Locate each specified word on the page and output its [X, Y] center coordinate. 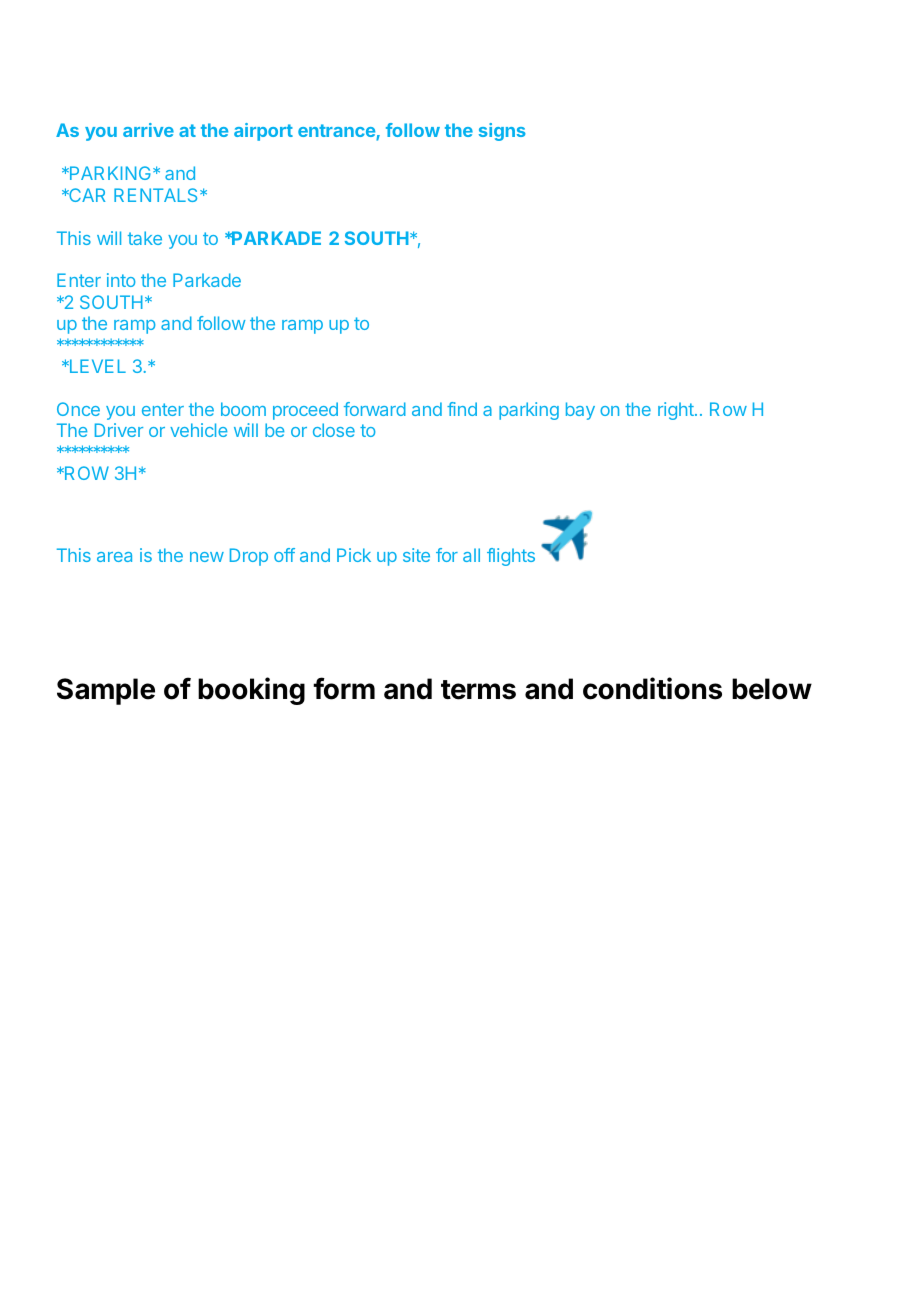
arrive [148, 130]
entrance [337, 132]
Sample [106, 691]
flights [511, 557]
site [416, 555]
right [677, 411]
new [207, 557]
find [462, 409]
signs [502, 132]
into [121, 280]
